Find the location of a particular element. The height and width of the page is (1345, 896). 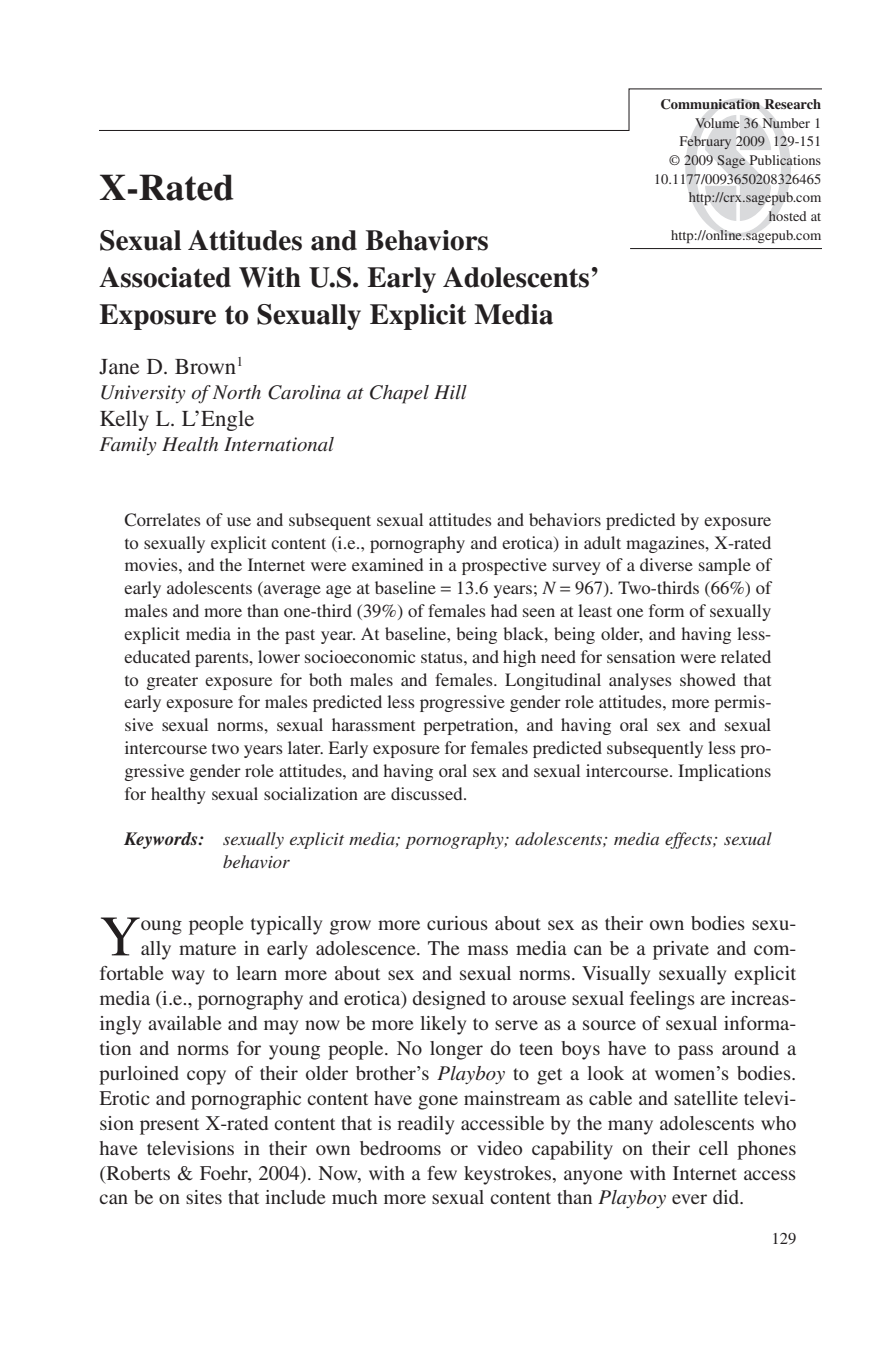

showed is located at coordinates (708, 679).
